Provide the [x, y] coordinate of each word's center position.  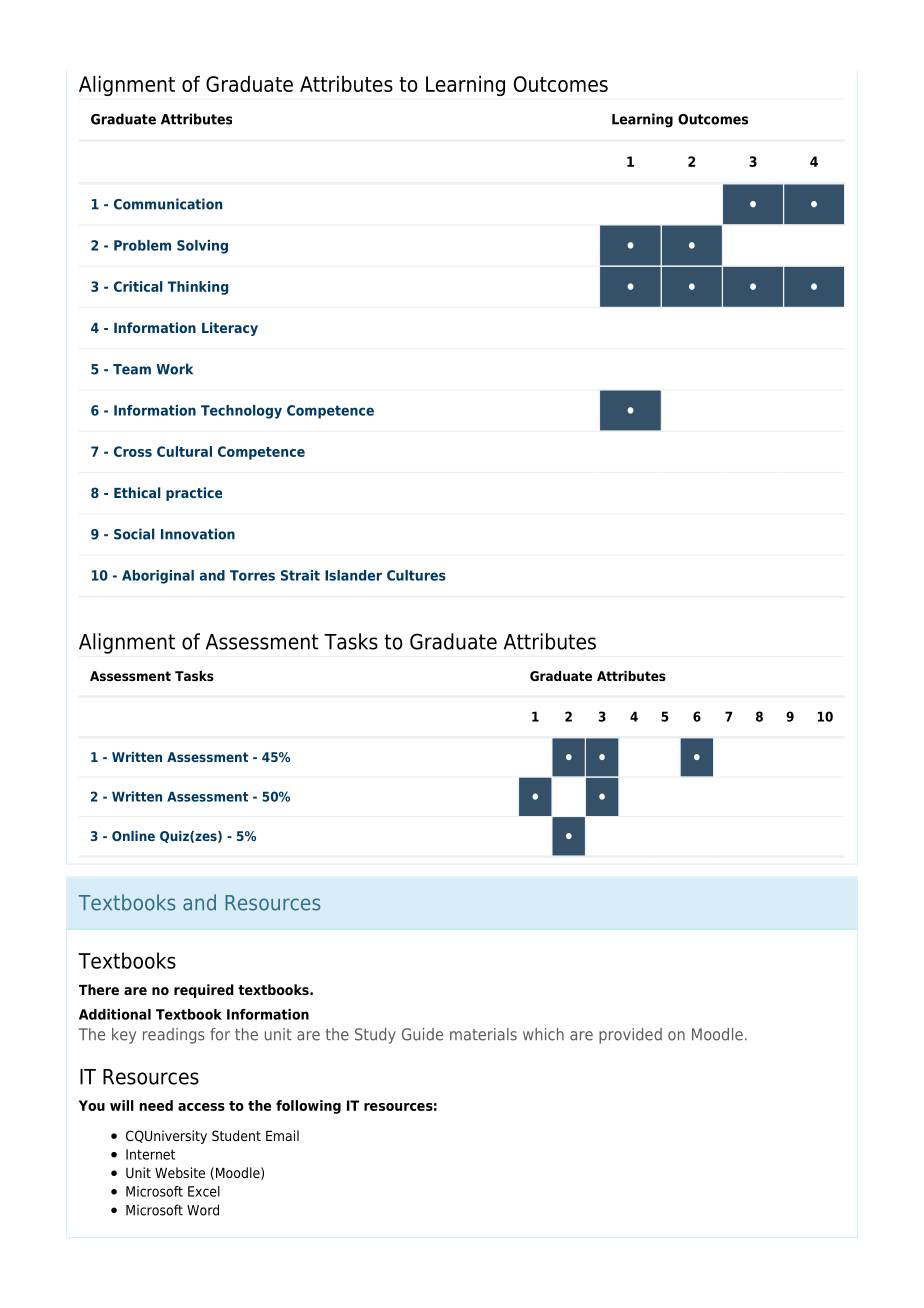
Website [180, 1172]
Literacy [230, 329]
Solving [202, 247]
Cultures [416, 575]
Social [134, 534]
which [543, 1034]
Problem [142, 245]
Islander [353, 575]
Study [375, 1036]
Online [133, 836]
